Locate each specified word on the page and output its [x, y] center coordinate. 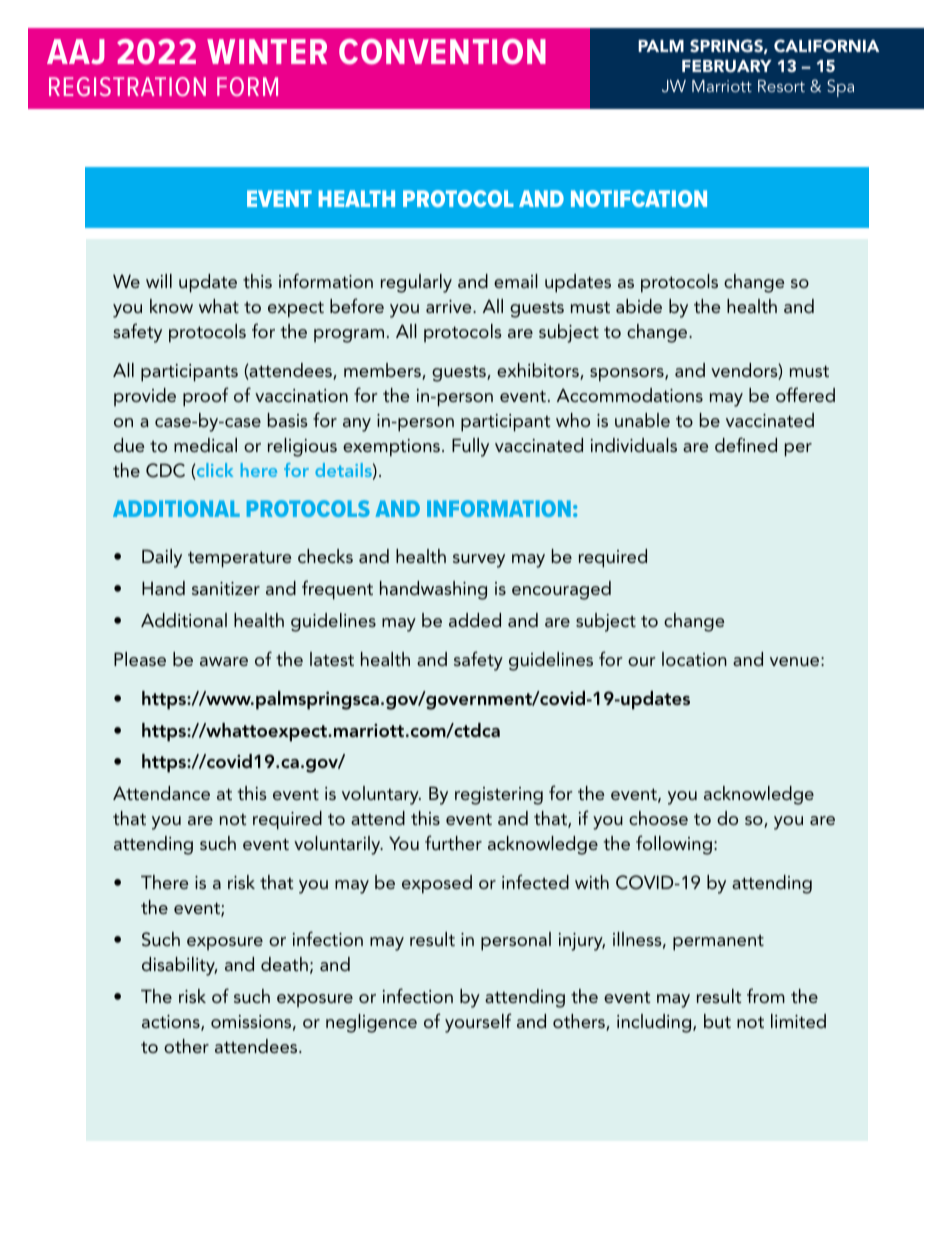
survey [479, 561]
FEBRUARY [727, 66]
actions [172, 1023]
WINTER [267, 51]
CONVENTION [442, 52]
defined [746, 444]
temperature [240, 559]
